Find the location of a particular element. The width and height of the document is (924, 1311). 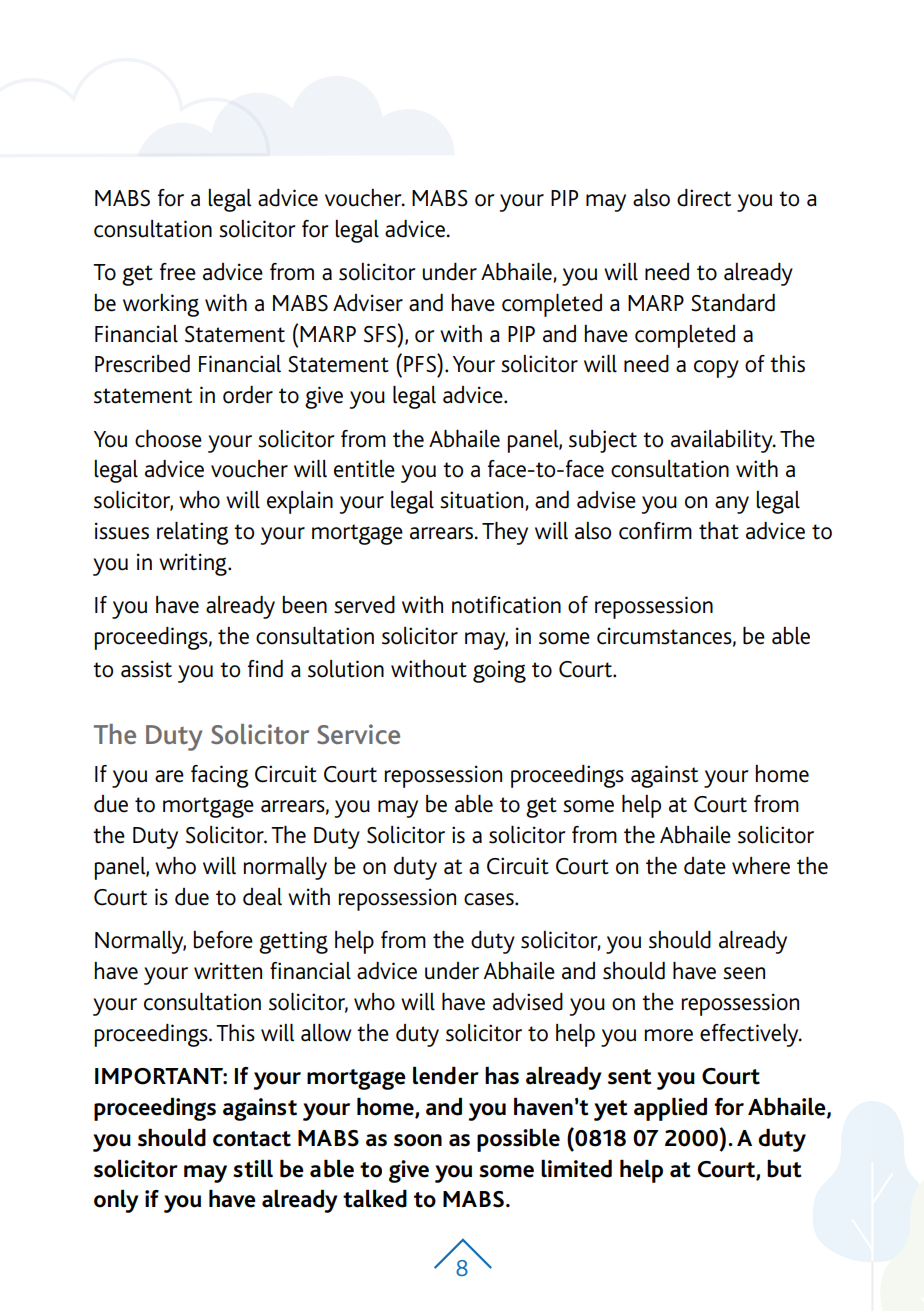

assist is located at coordinates (146, 669).
